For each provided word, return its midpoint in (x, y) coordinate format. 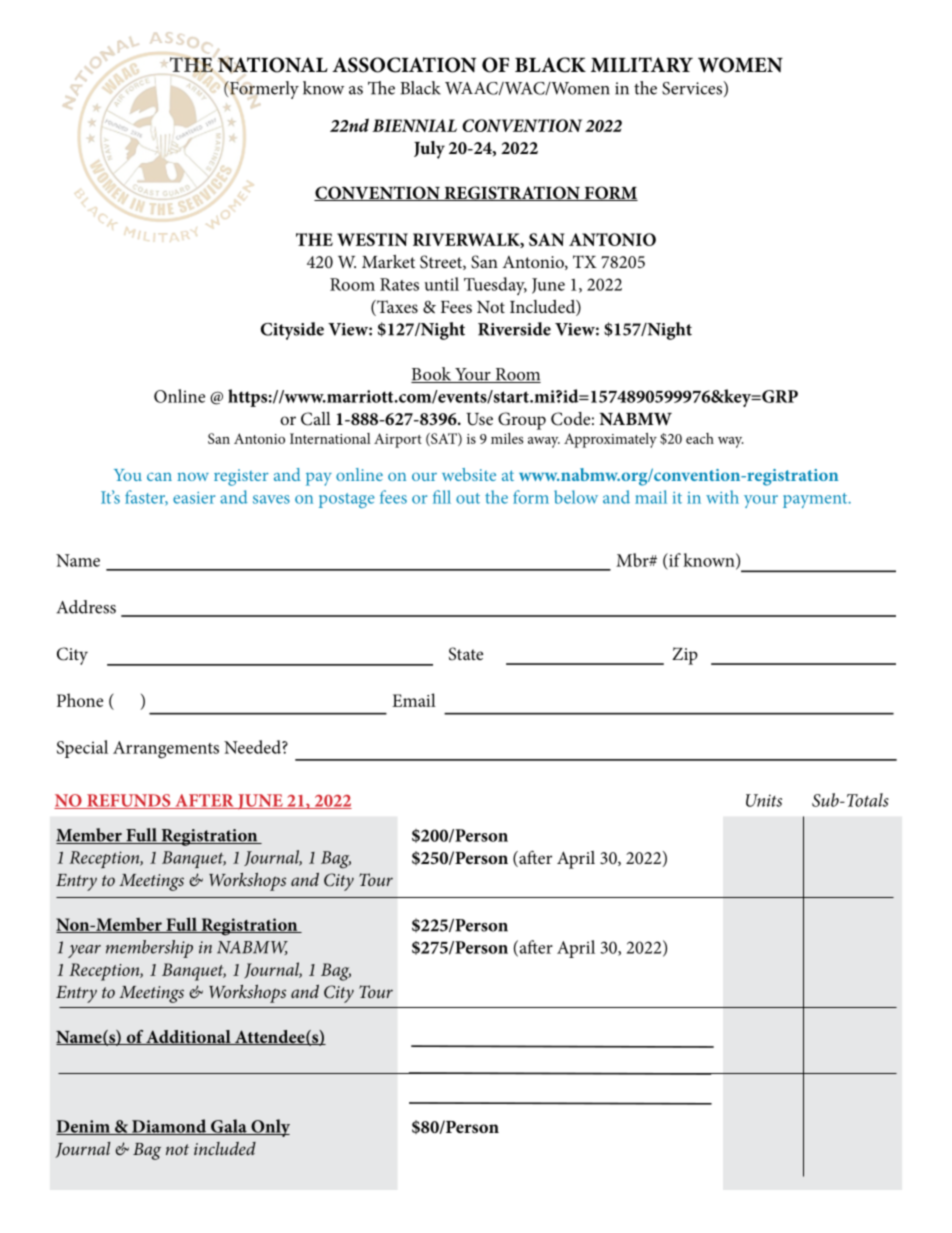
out (468, 498)
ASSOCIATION (404, 65)
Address (86, 607)
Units (764, 800)
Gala (229, 1127)
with (722, 497)
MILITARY (642, 64)
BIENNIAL (414, 125)
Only (269, 1128)
